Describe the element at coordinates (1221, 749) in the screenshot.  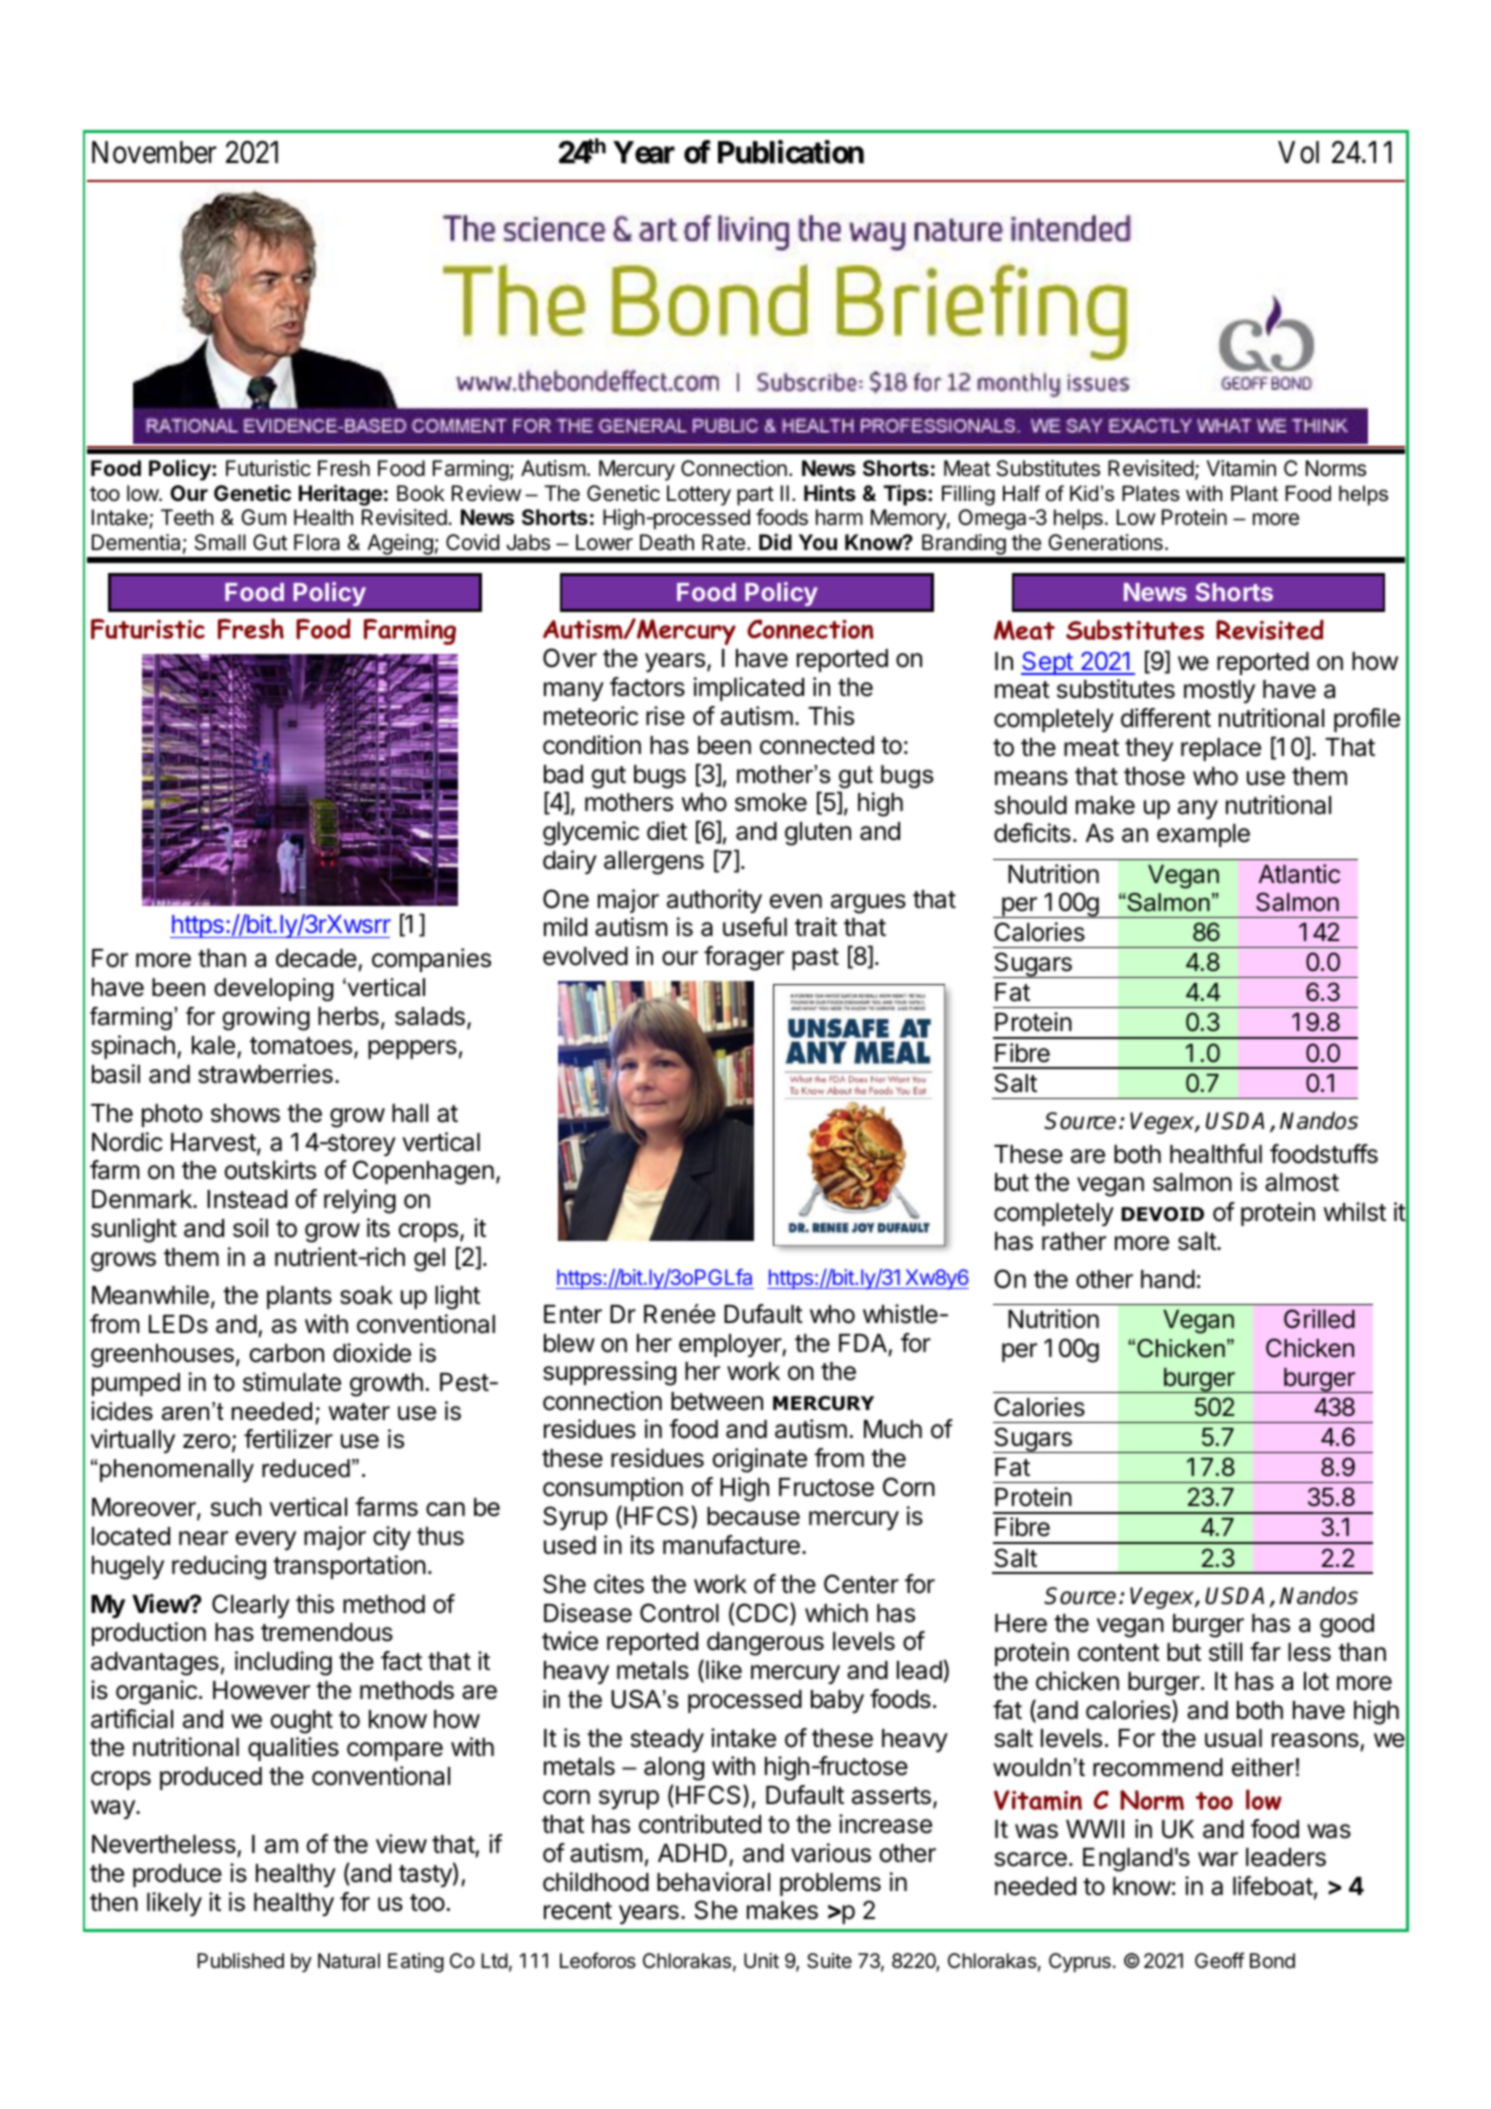
I see `replace` at that location.
